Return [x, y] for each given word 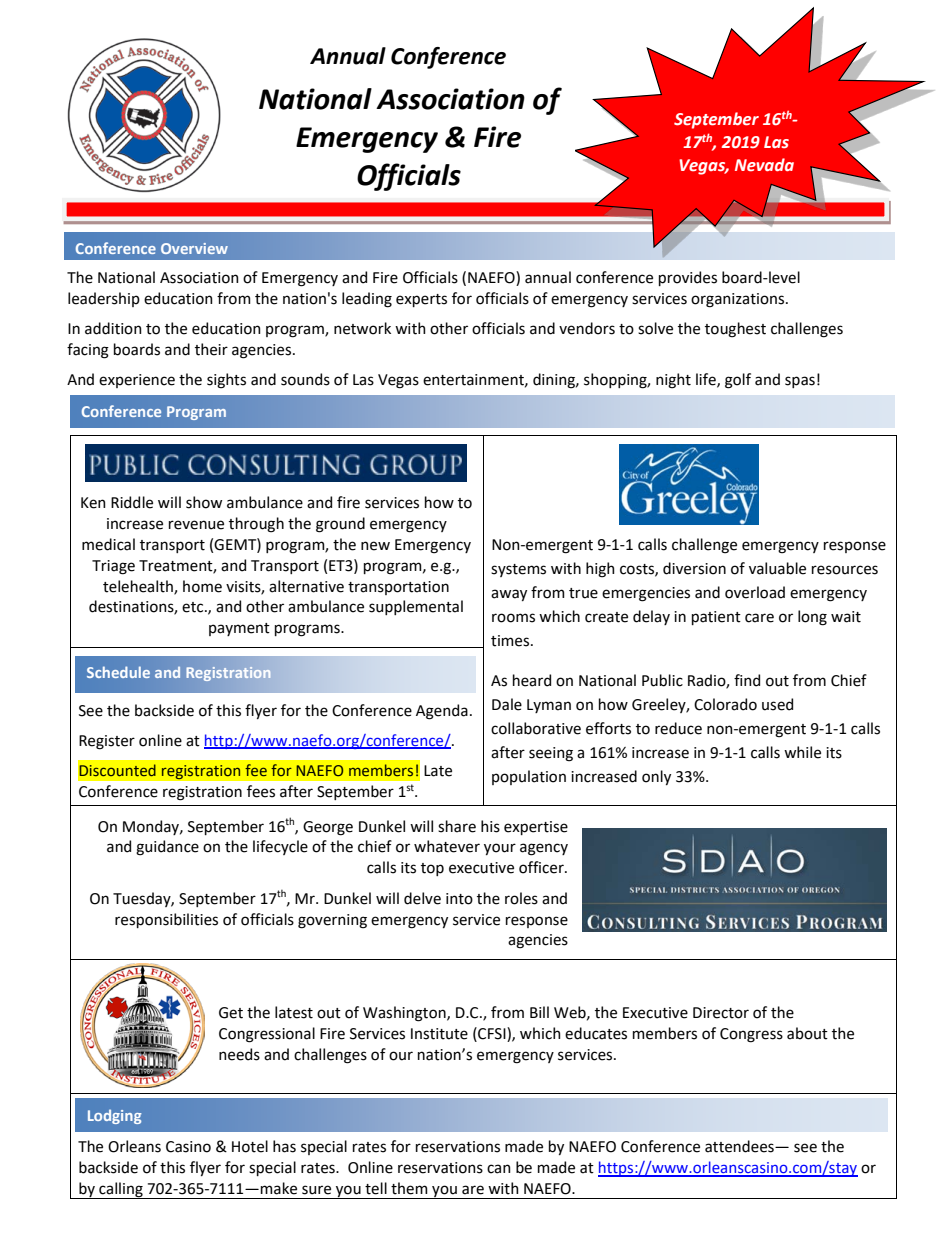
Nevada [764, 165]
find [747, 680]
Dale [507, 704]
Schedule [118, 672]
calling [121, 1190]
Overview [194, 248]
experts [421, 300]
